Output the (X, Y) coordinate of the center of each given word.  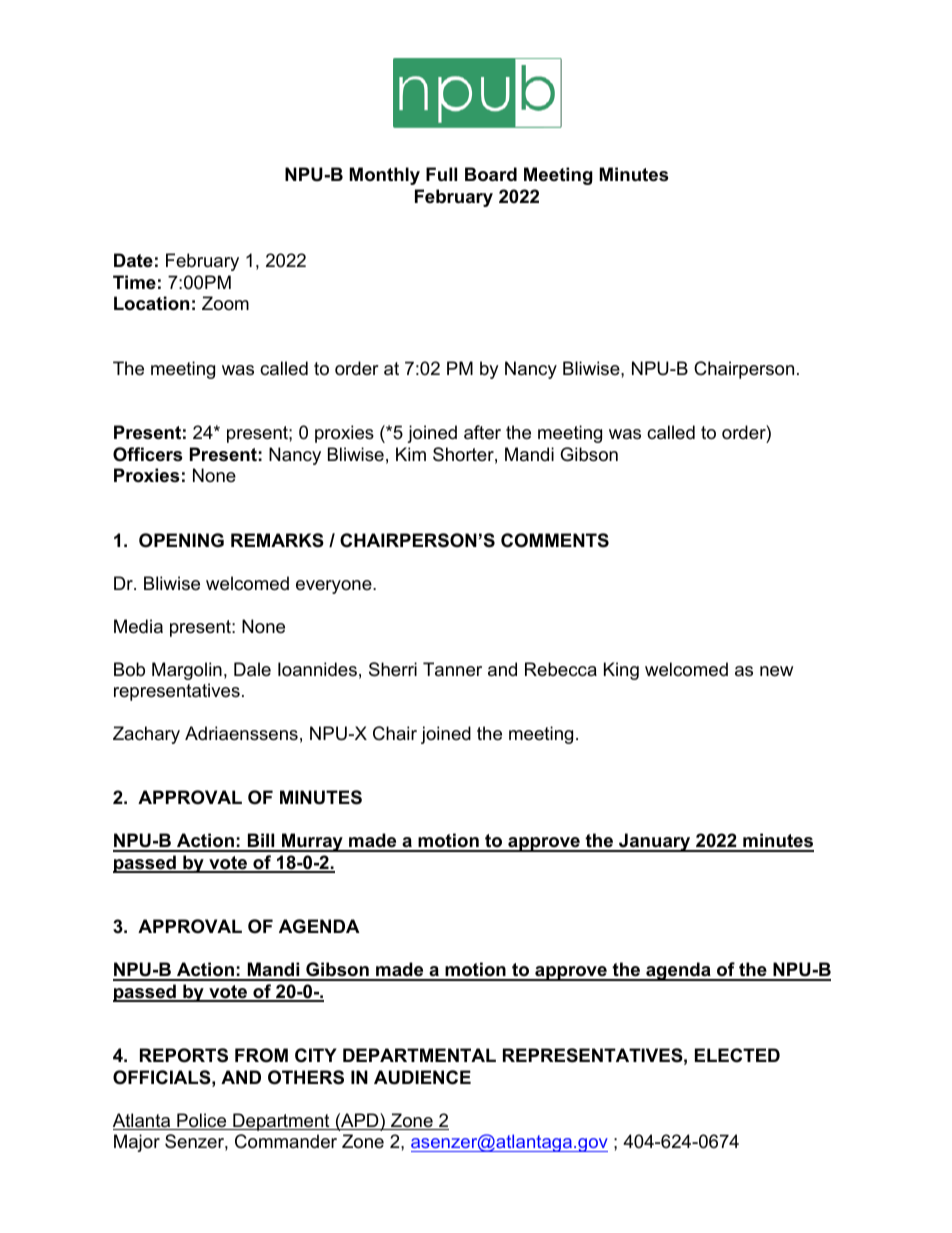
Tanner (452, 669)
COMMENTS (555, 540)
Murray (312, 842)
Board (491, 174)
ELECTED (737, 1055)
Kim (411, 454)
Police (202, 1121)
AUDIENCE (422, 1077)
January (655, 842)
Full (441, 174)
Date (133, 260)
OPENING (181, 540)
